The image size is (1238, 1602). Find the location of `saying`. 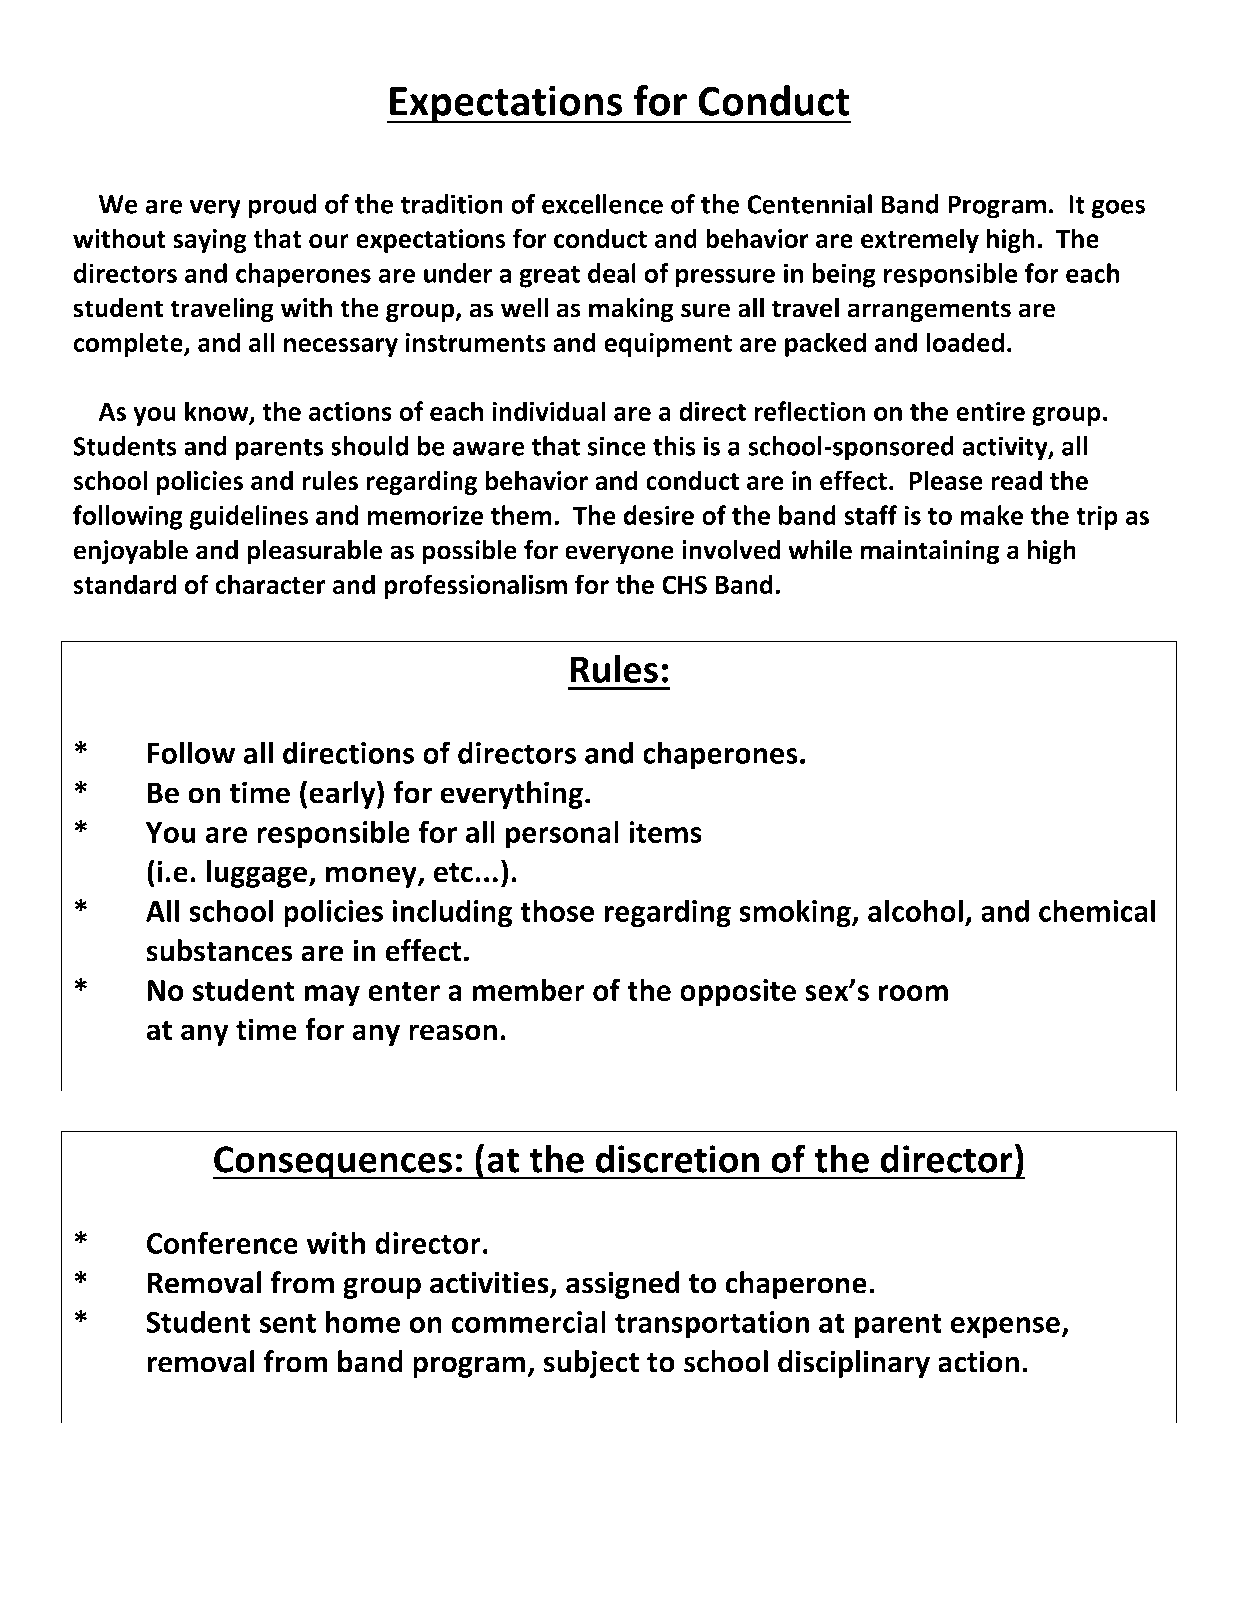

saying is located at coordinates (210, 241).
